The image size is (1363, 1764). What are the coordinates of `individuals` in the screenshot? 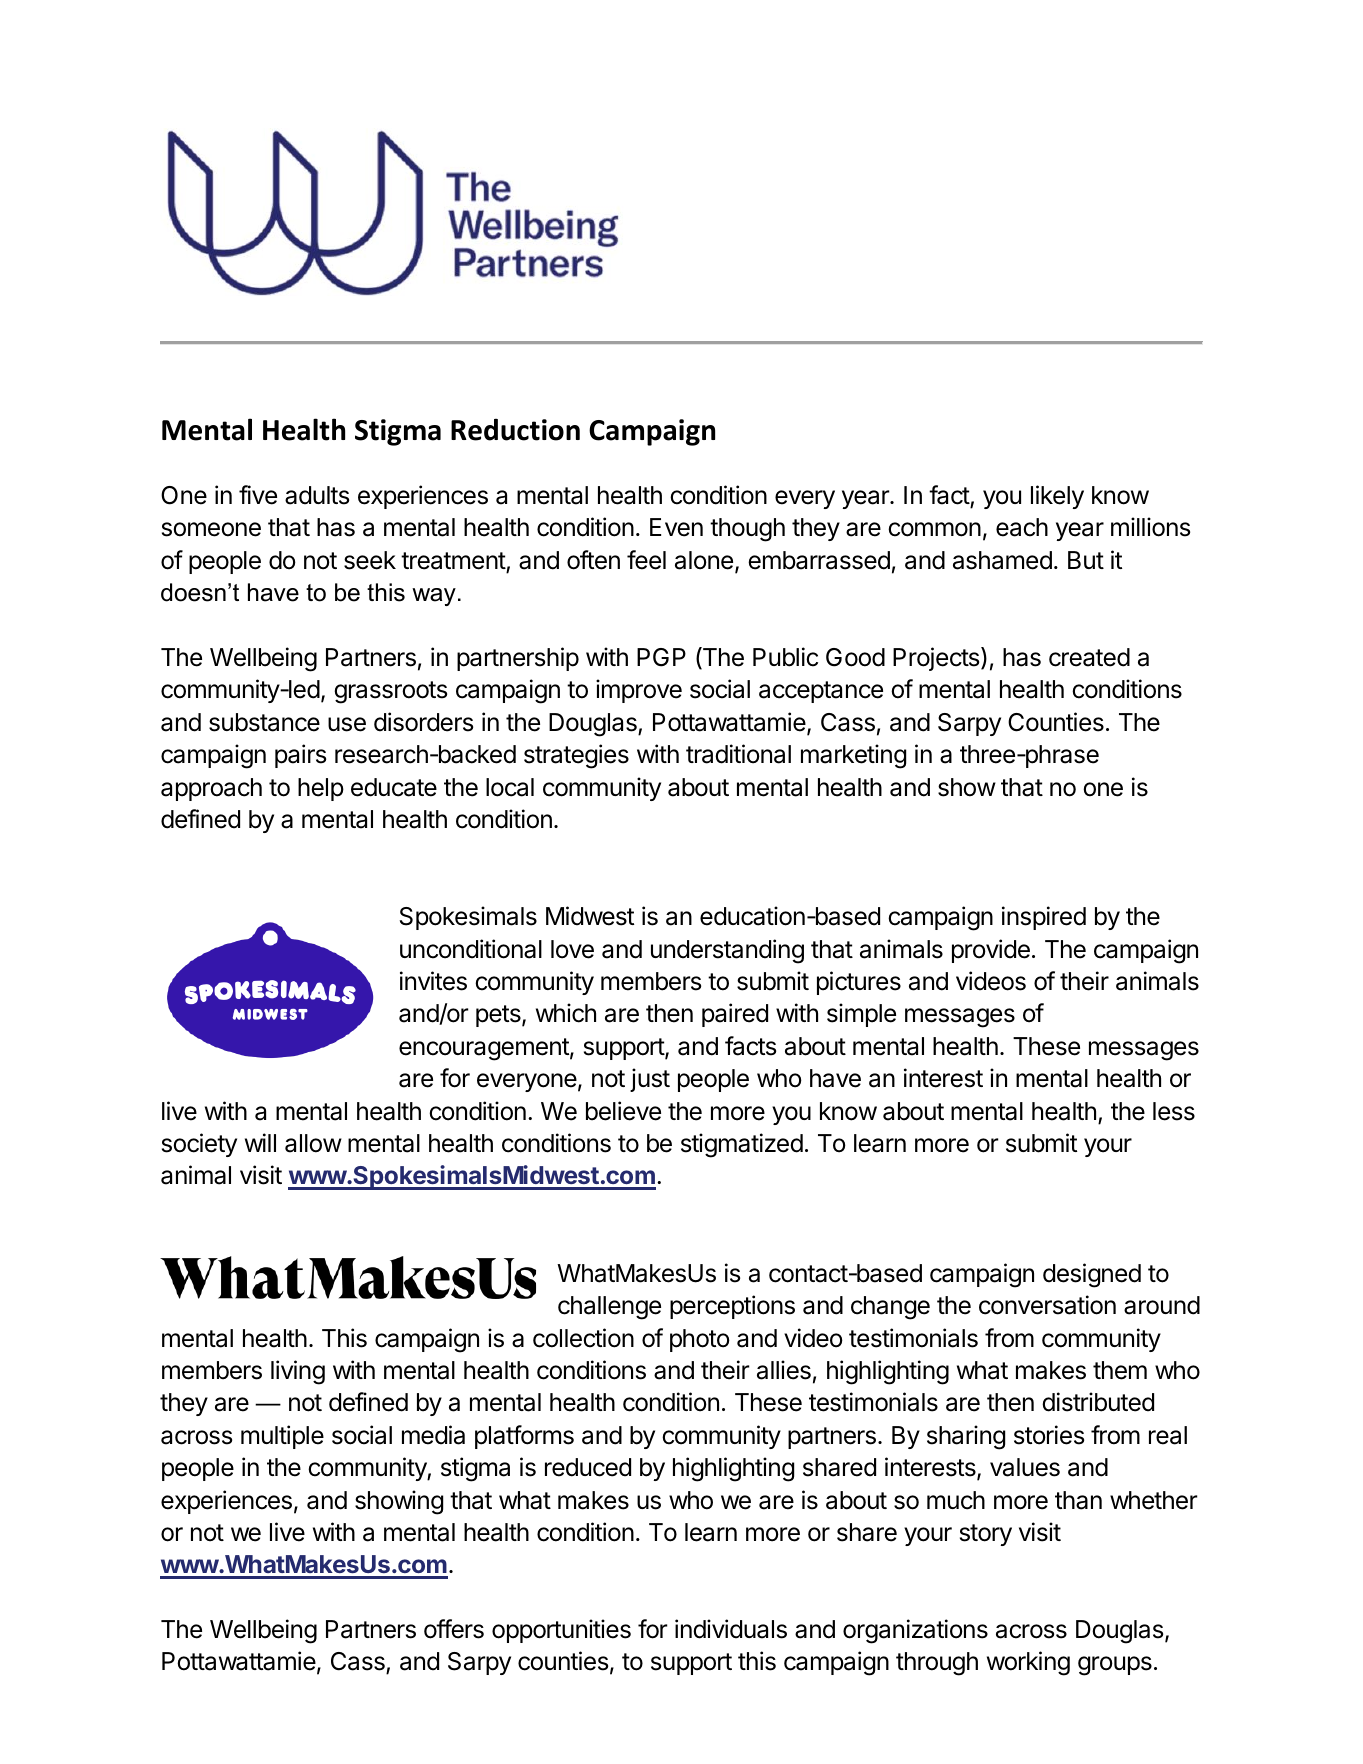 It's located at (731, 1629).
